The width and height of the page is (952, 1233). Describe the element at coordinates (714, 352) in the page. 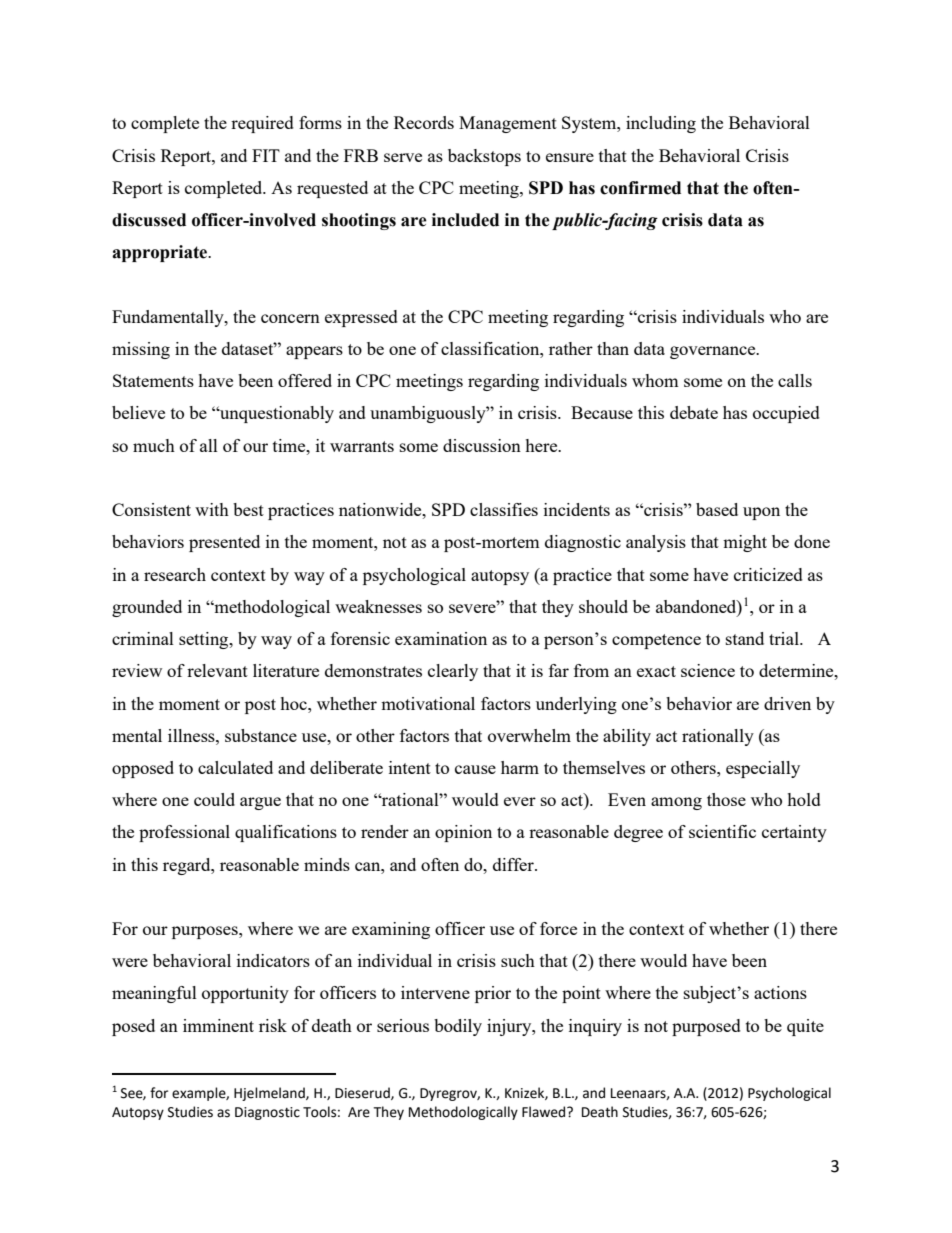

I see `governance` at that location.
